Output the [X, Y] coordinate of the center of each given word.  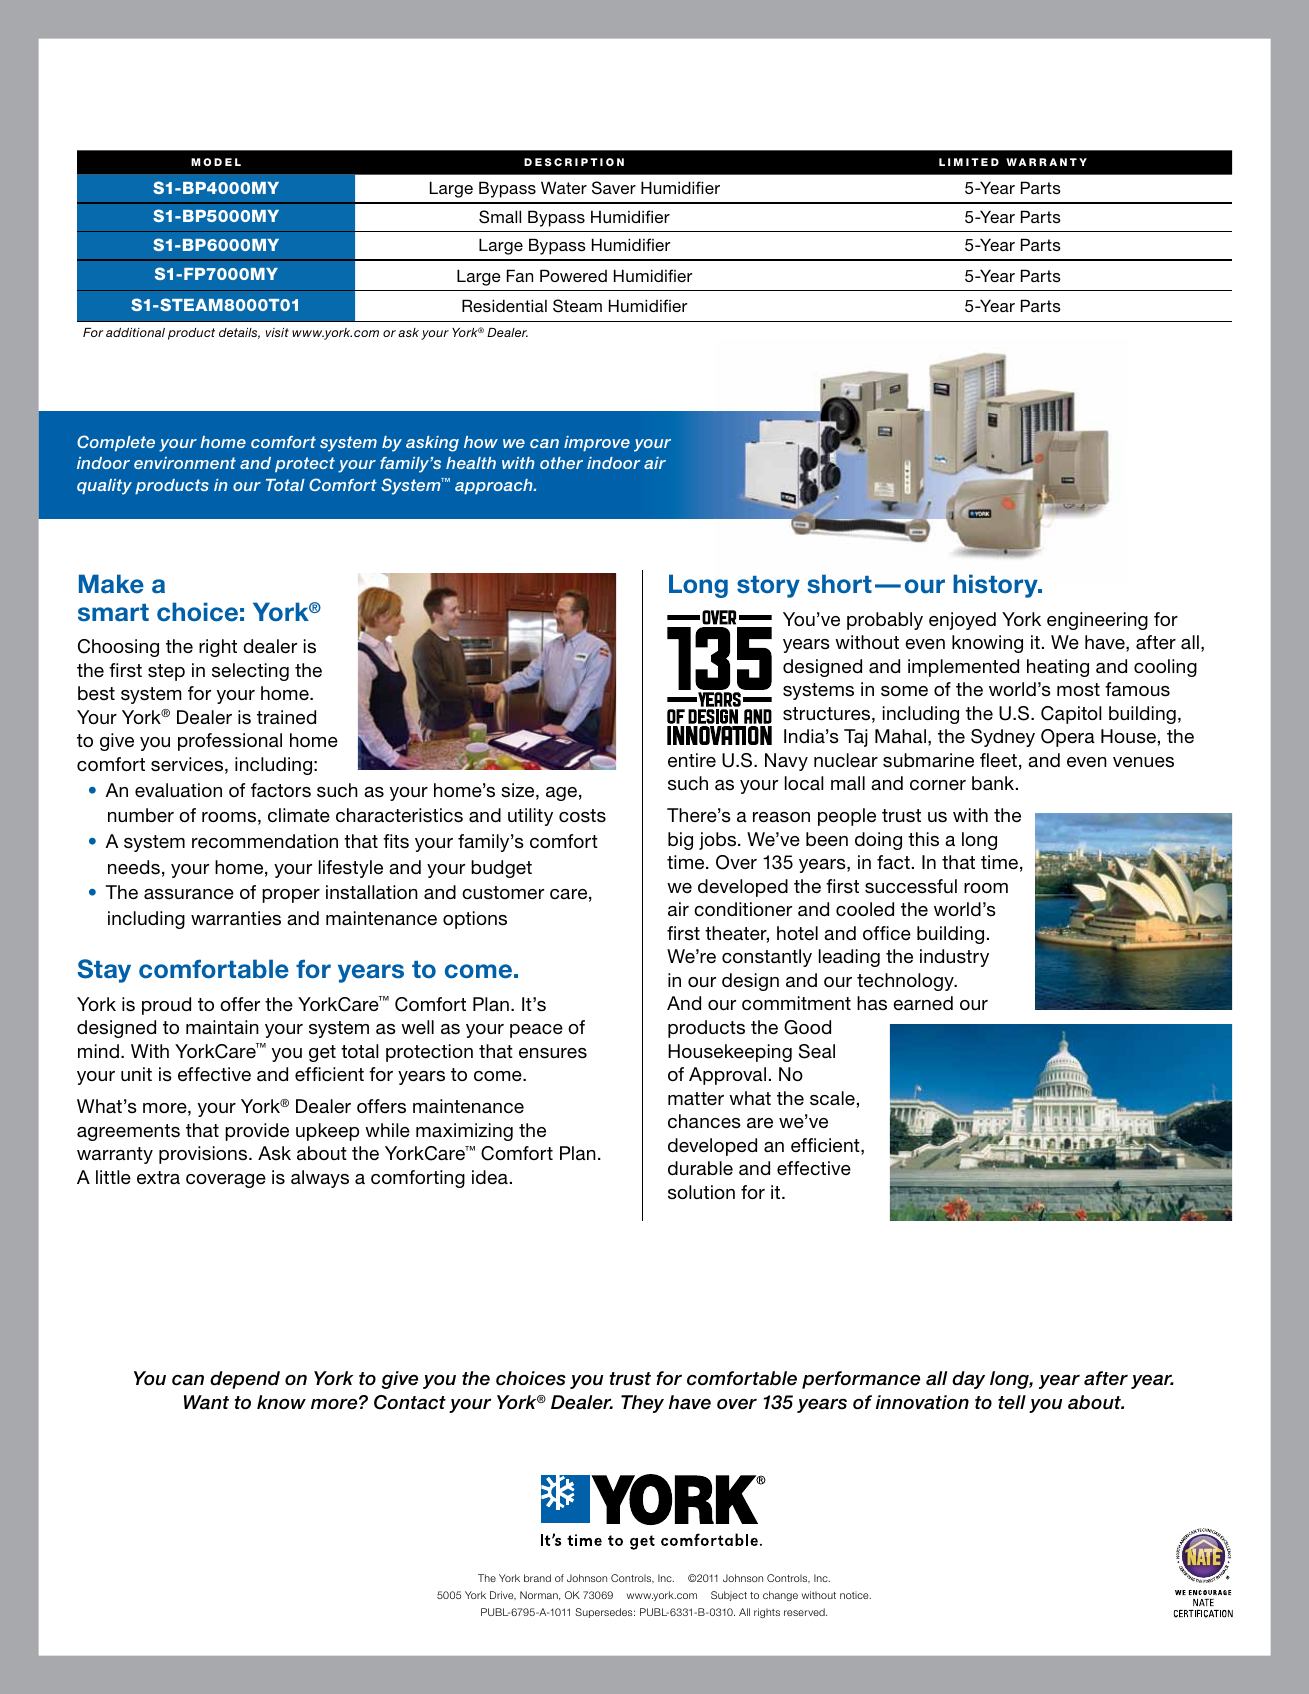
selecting [250, 672]
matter [696, 1099]
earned [923, 1003]
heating [1058, 668]
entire [692, 760]
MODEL [216, 162]
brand [537, 1578]
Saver [614, 188]
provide [257, 1132]
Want [206, 1402]
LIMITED [969, 162]
